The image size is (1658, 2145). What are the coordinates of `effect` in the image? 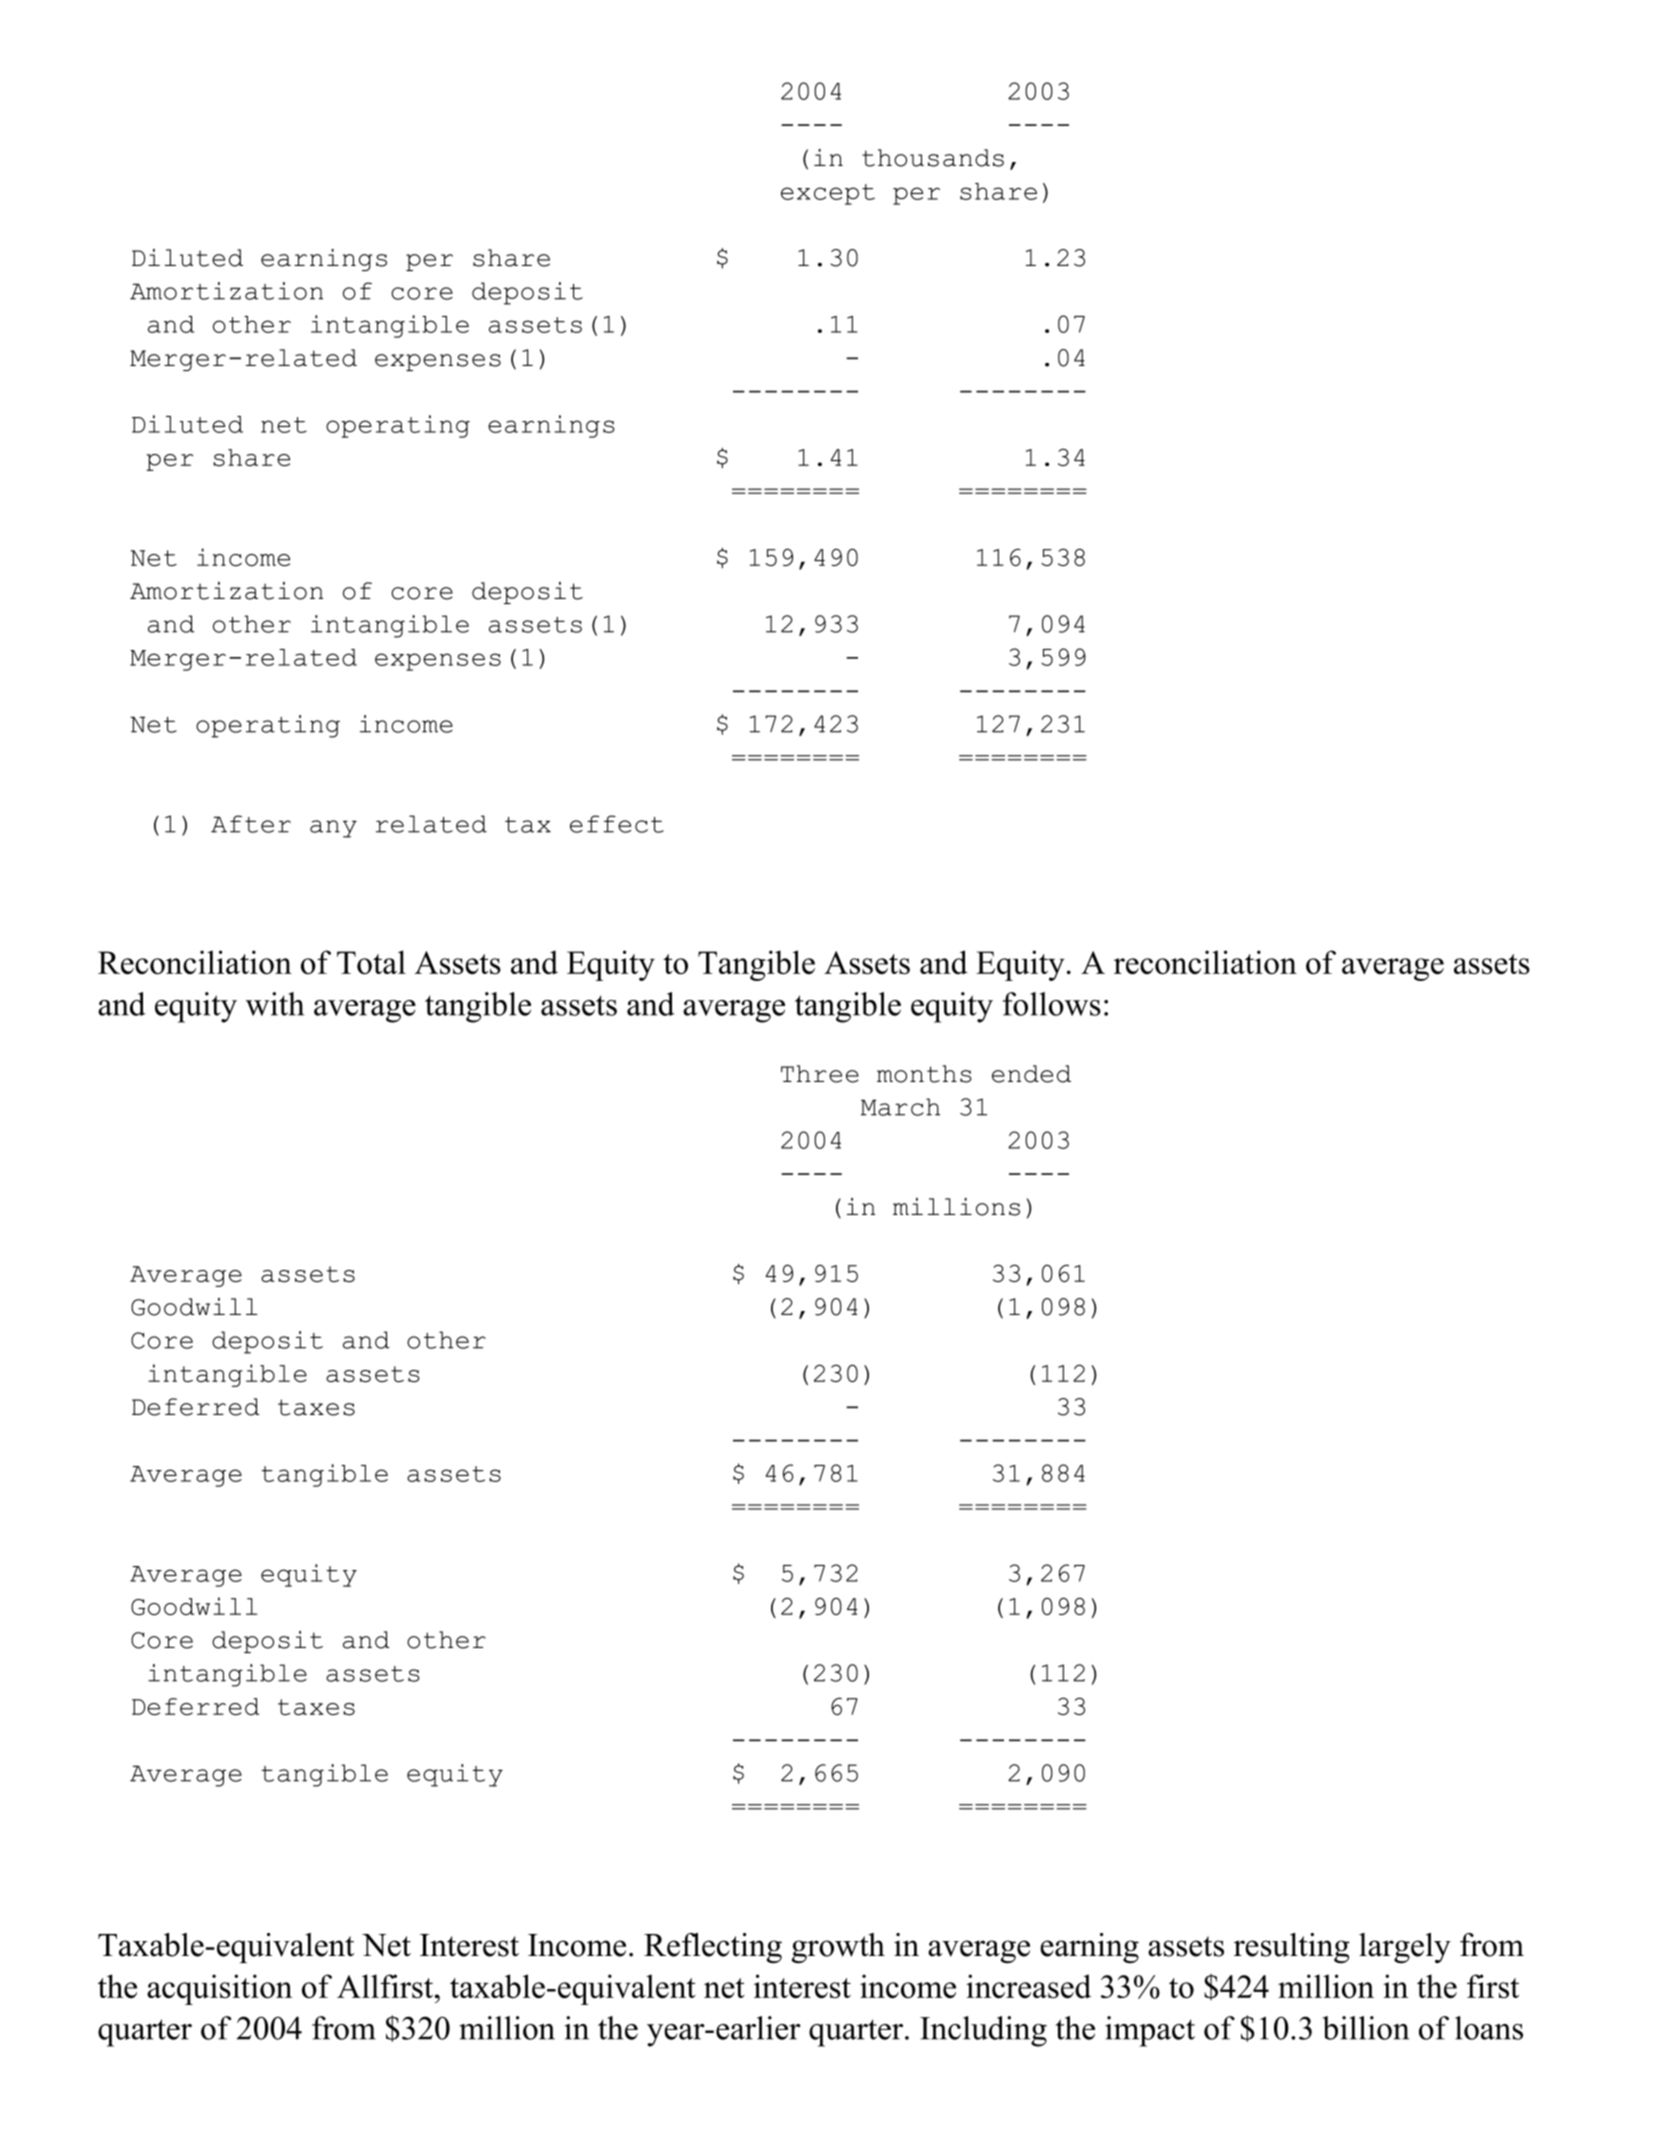 It's located at (617, 824).
